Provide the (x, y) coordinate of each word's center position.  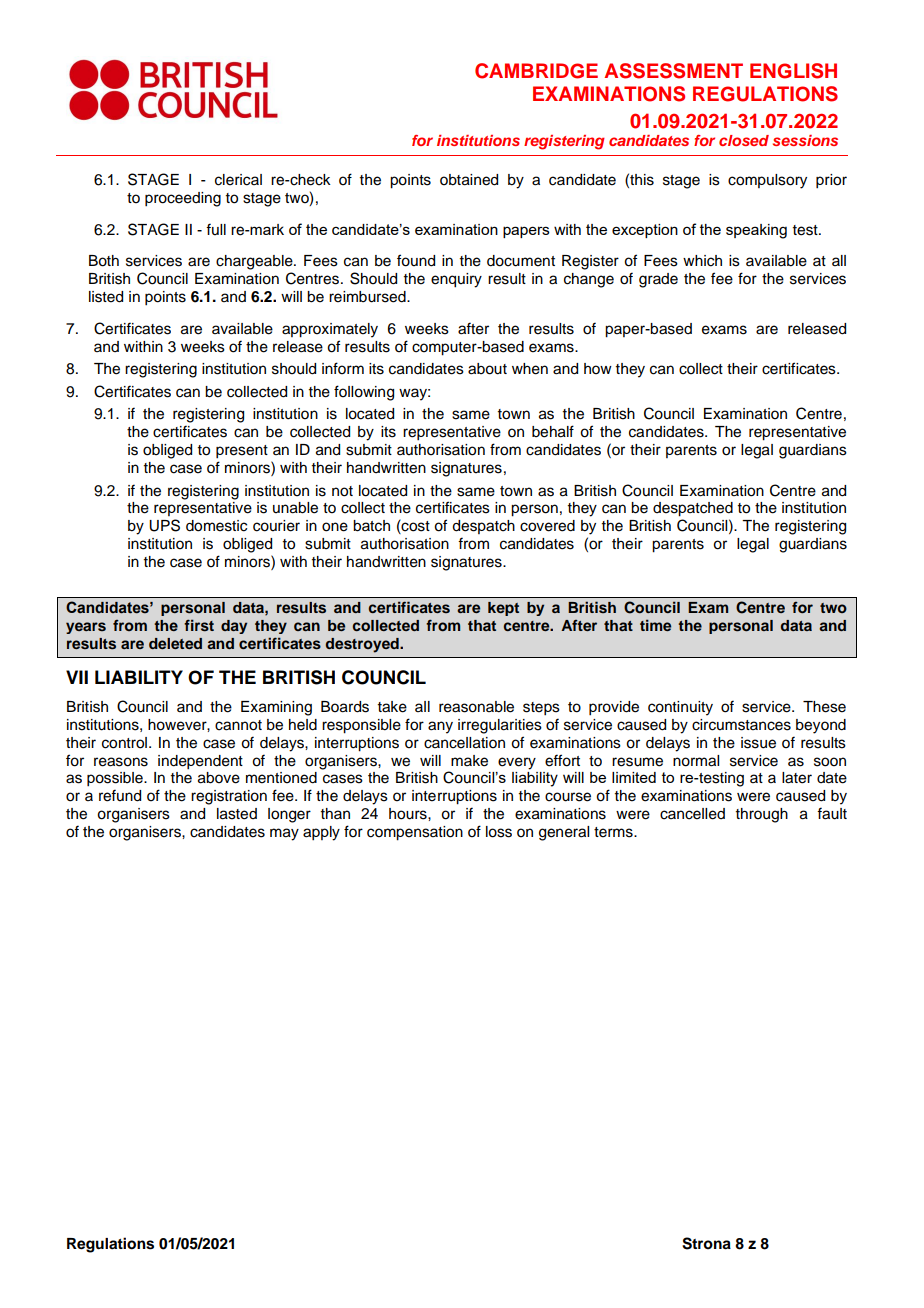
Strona (706, 1243)
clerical (238, 180)
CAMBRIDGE (536, 71)
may (284, 834)
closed (744, 140)
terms (614, 832)
